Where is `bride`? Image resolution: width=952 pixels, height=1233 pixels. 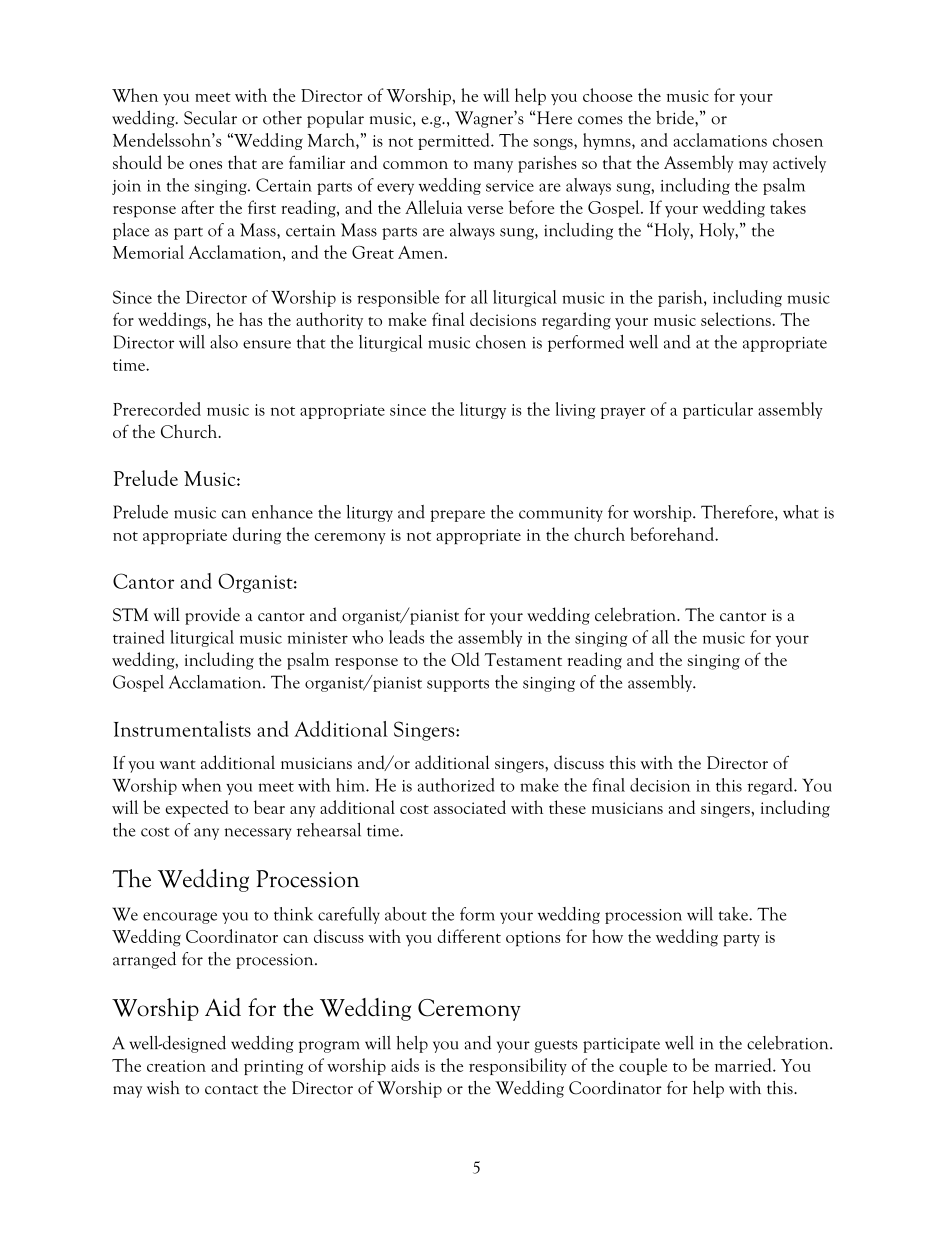 bride is located at coordinates (676, 117).
